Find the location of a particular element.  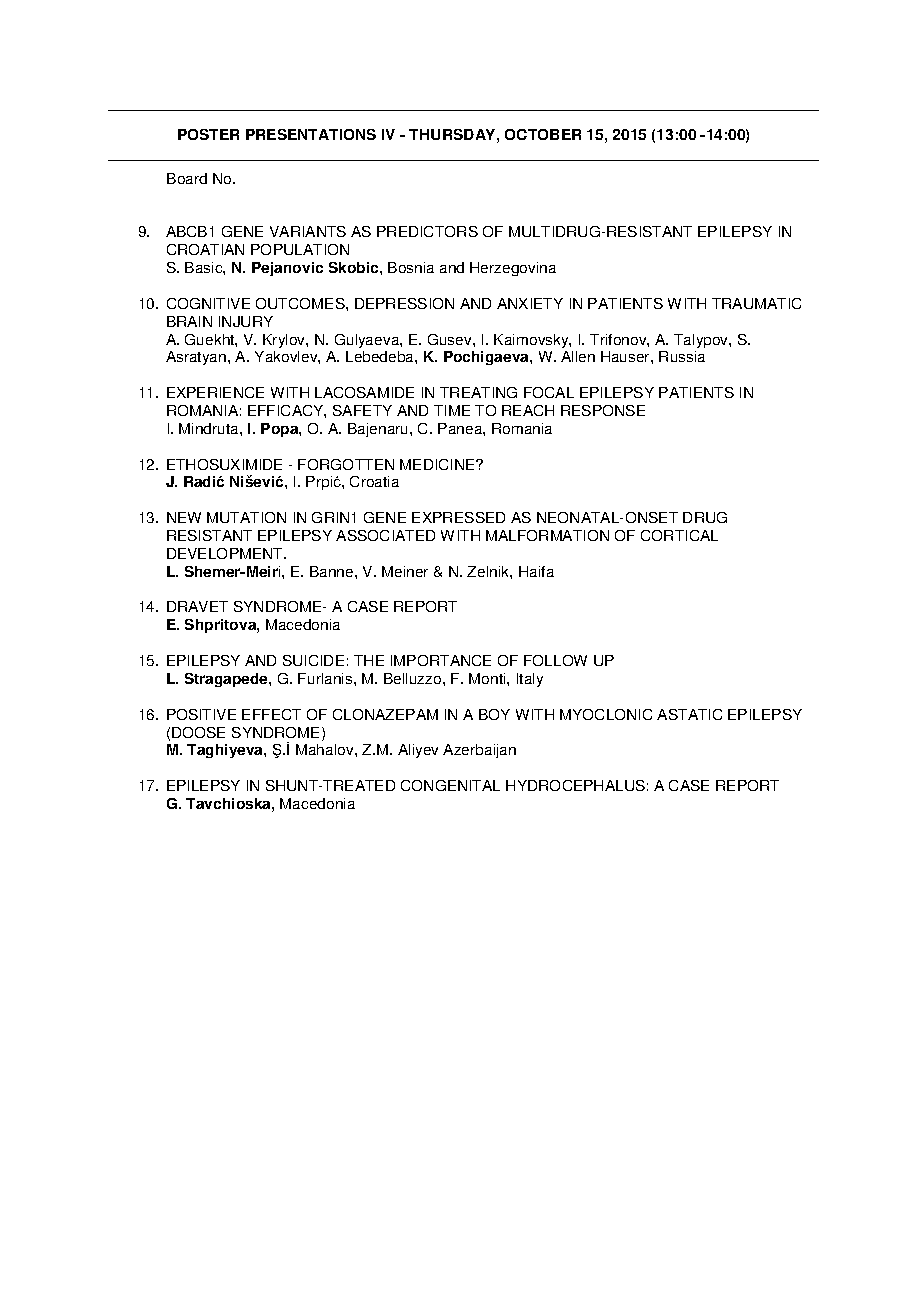

POSTER is located at coordinates (208, 134).
